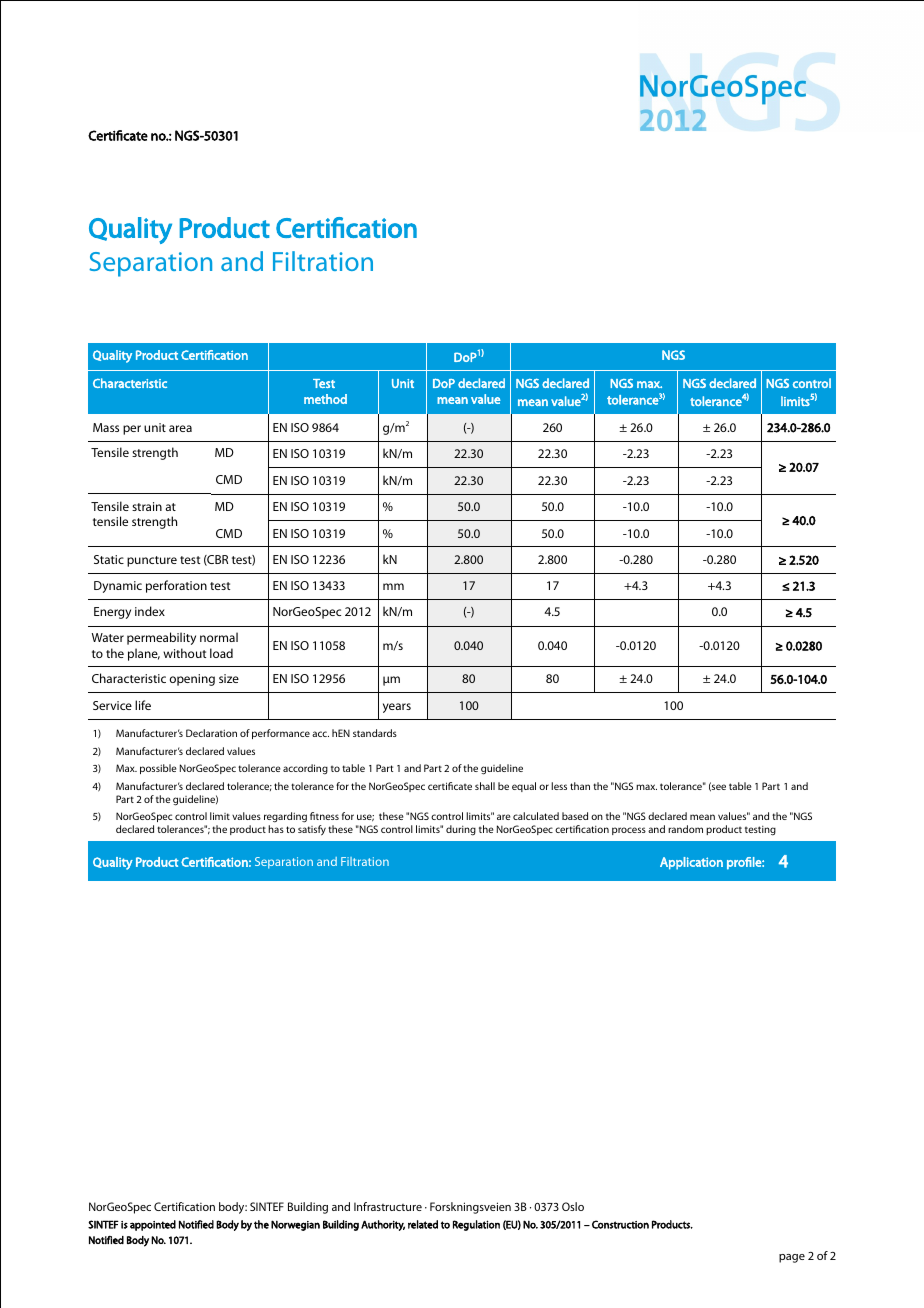 The image size is (924, 1308). I want to click on standards, so click(375, 733).
